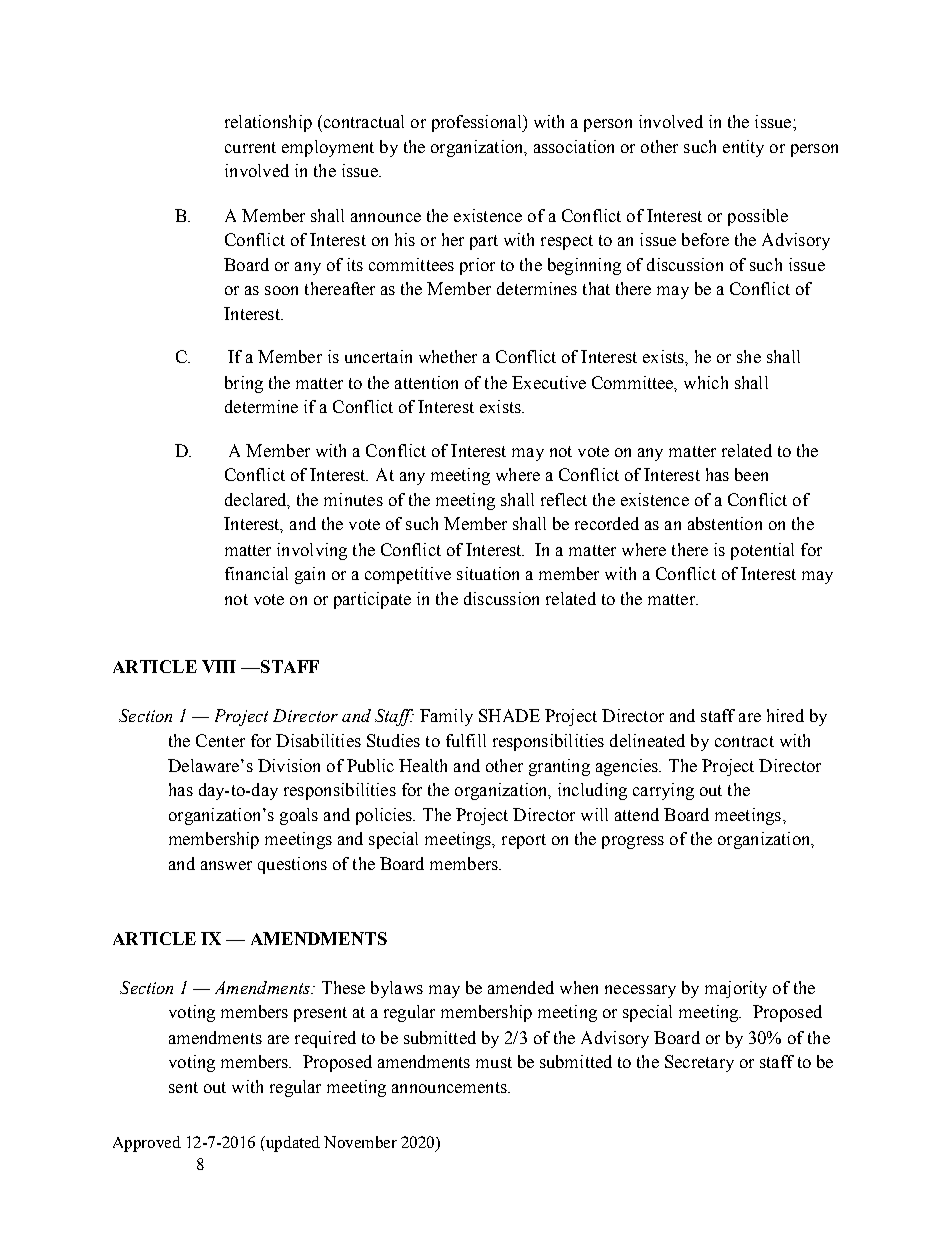 Image resolution: width=952 pixels, height=1233 pixels. What do you see at coordinates (488, 573) in the image?
I see `situation` at bounding box center [488, 573].
